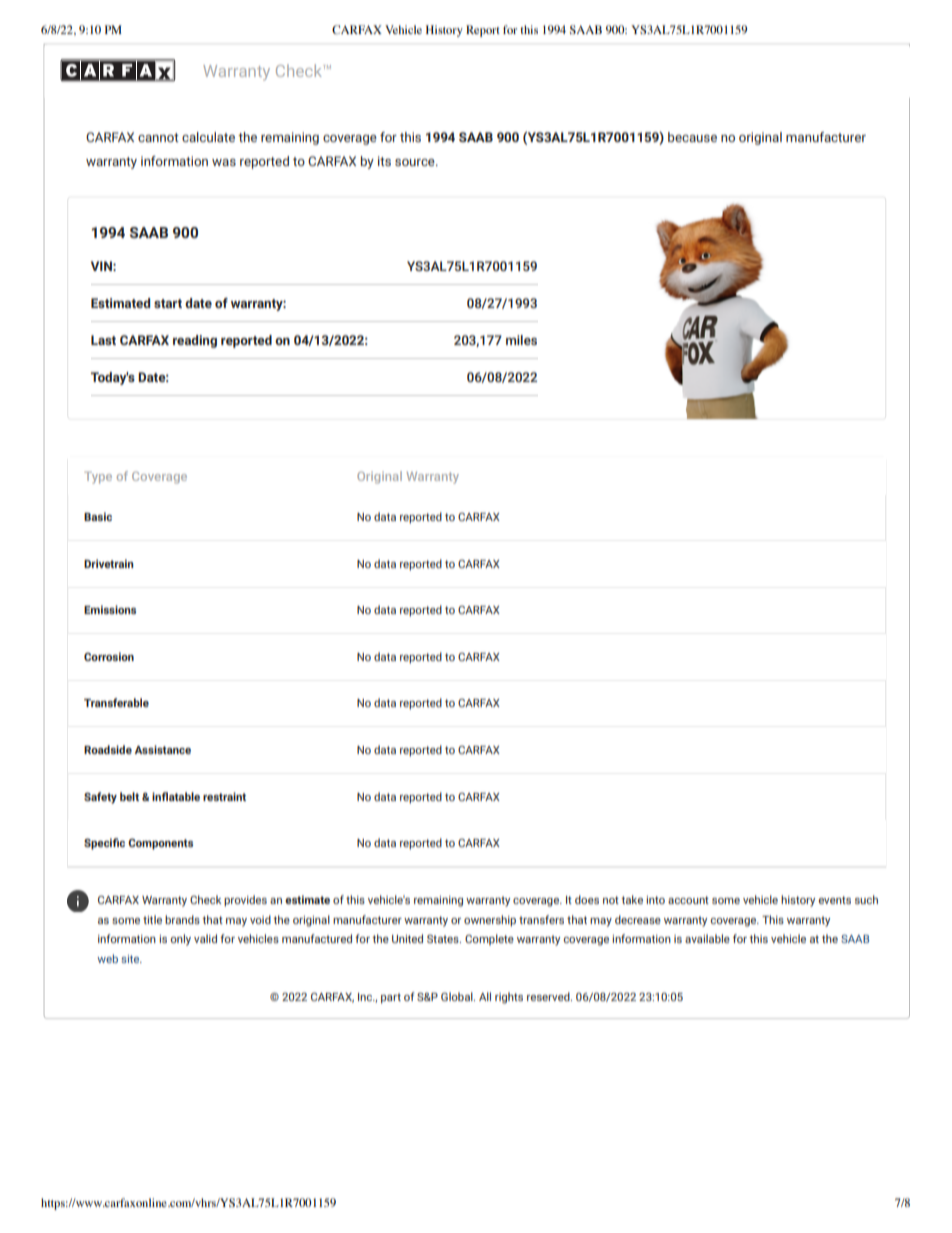 This screenshot has width=952, height=1233. What do you see at coordinates (168, 303) in the screenshot?
I see `start` at bounding box center [168, 303].
